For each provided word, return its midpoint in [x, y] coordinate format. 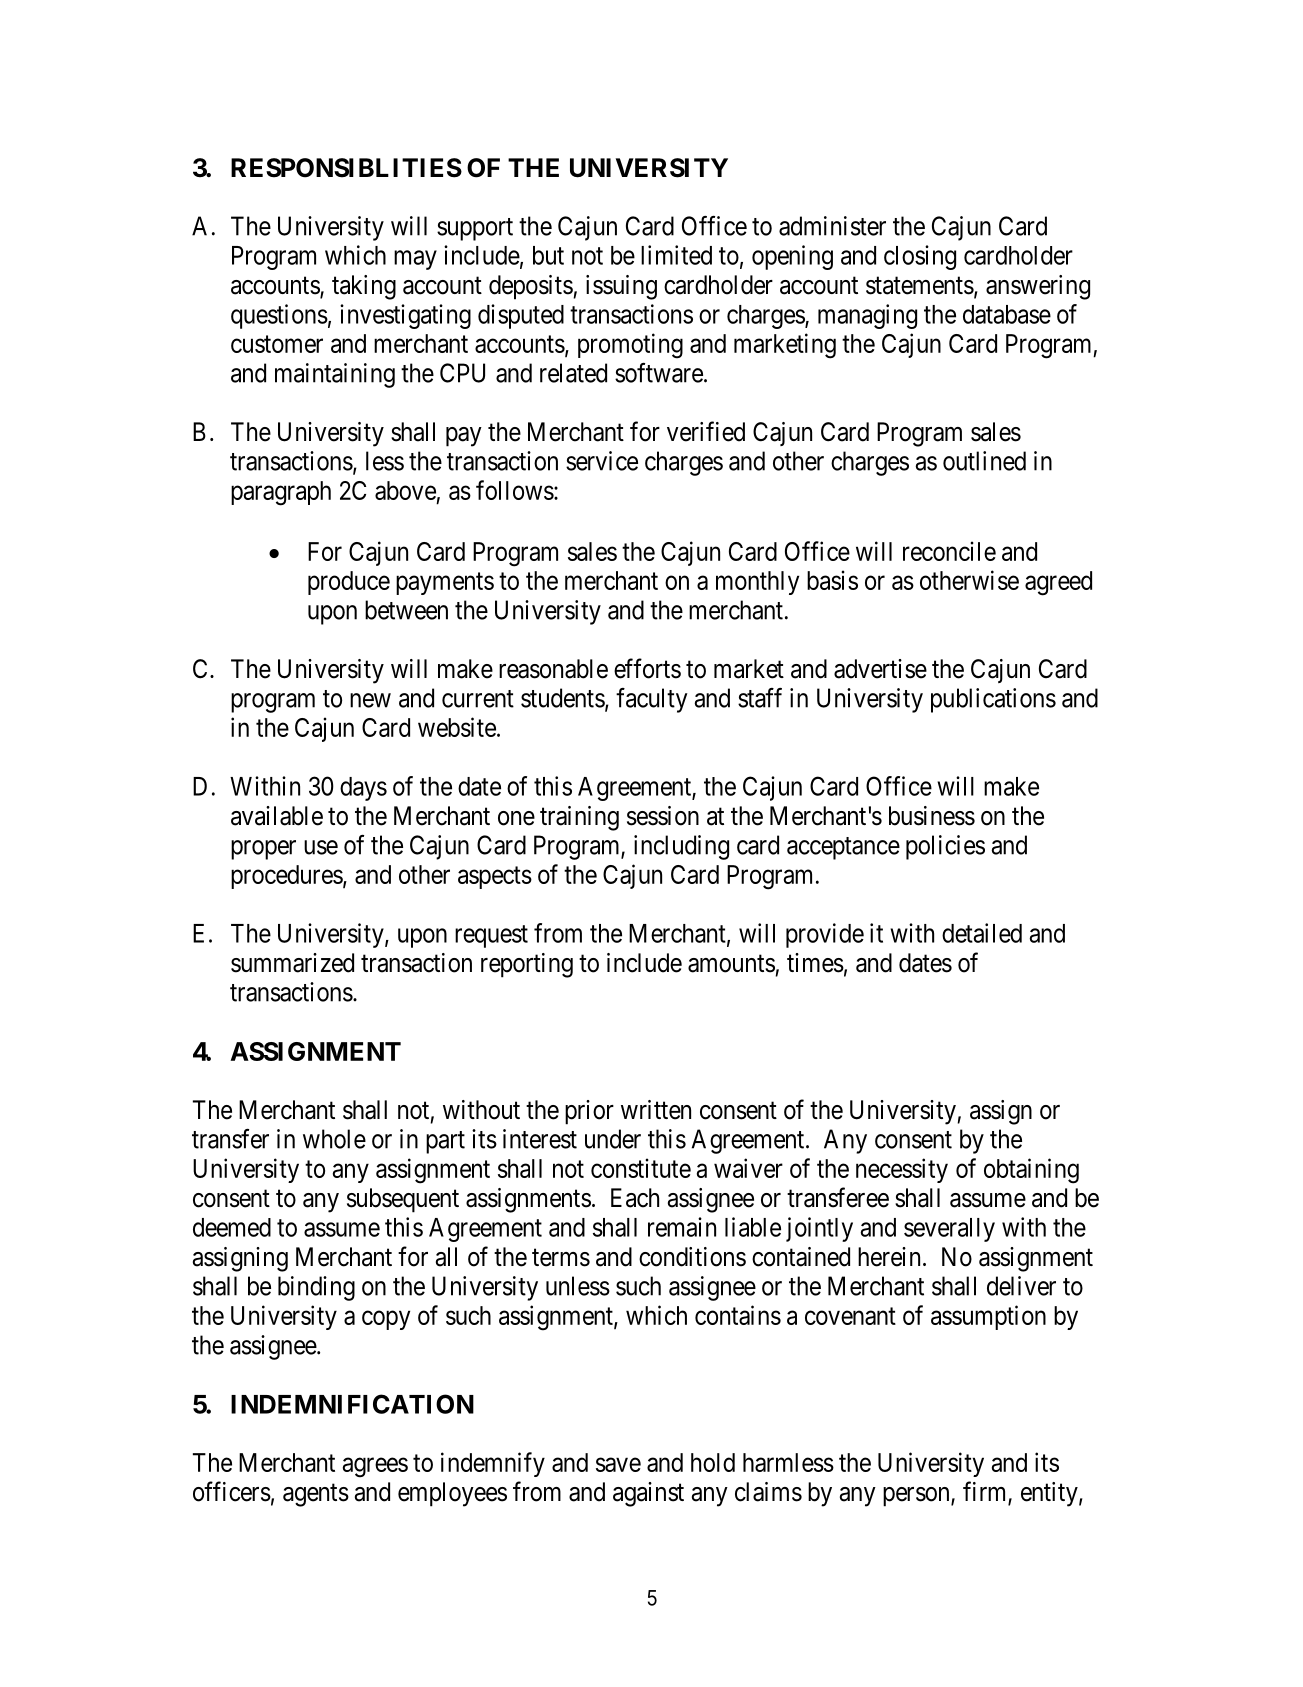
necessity [902, 1170]
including [681, 847]
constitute [641, 1168]
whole [334, 1139]
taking [364, 287]
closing [920, 257]
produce [349, 583]
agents [316, 1495]
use [321, 847]
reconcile [949, 551]
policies [945, 847]
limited [676, 255]
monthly [757, 583]
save [618, 1465]
